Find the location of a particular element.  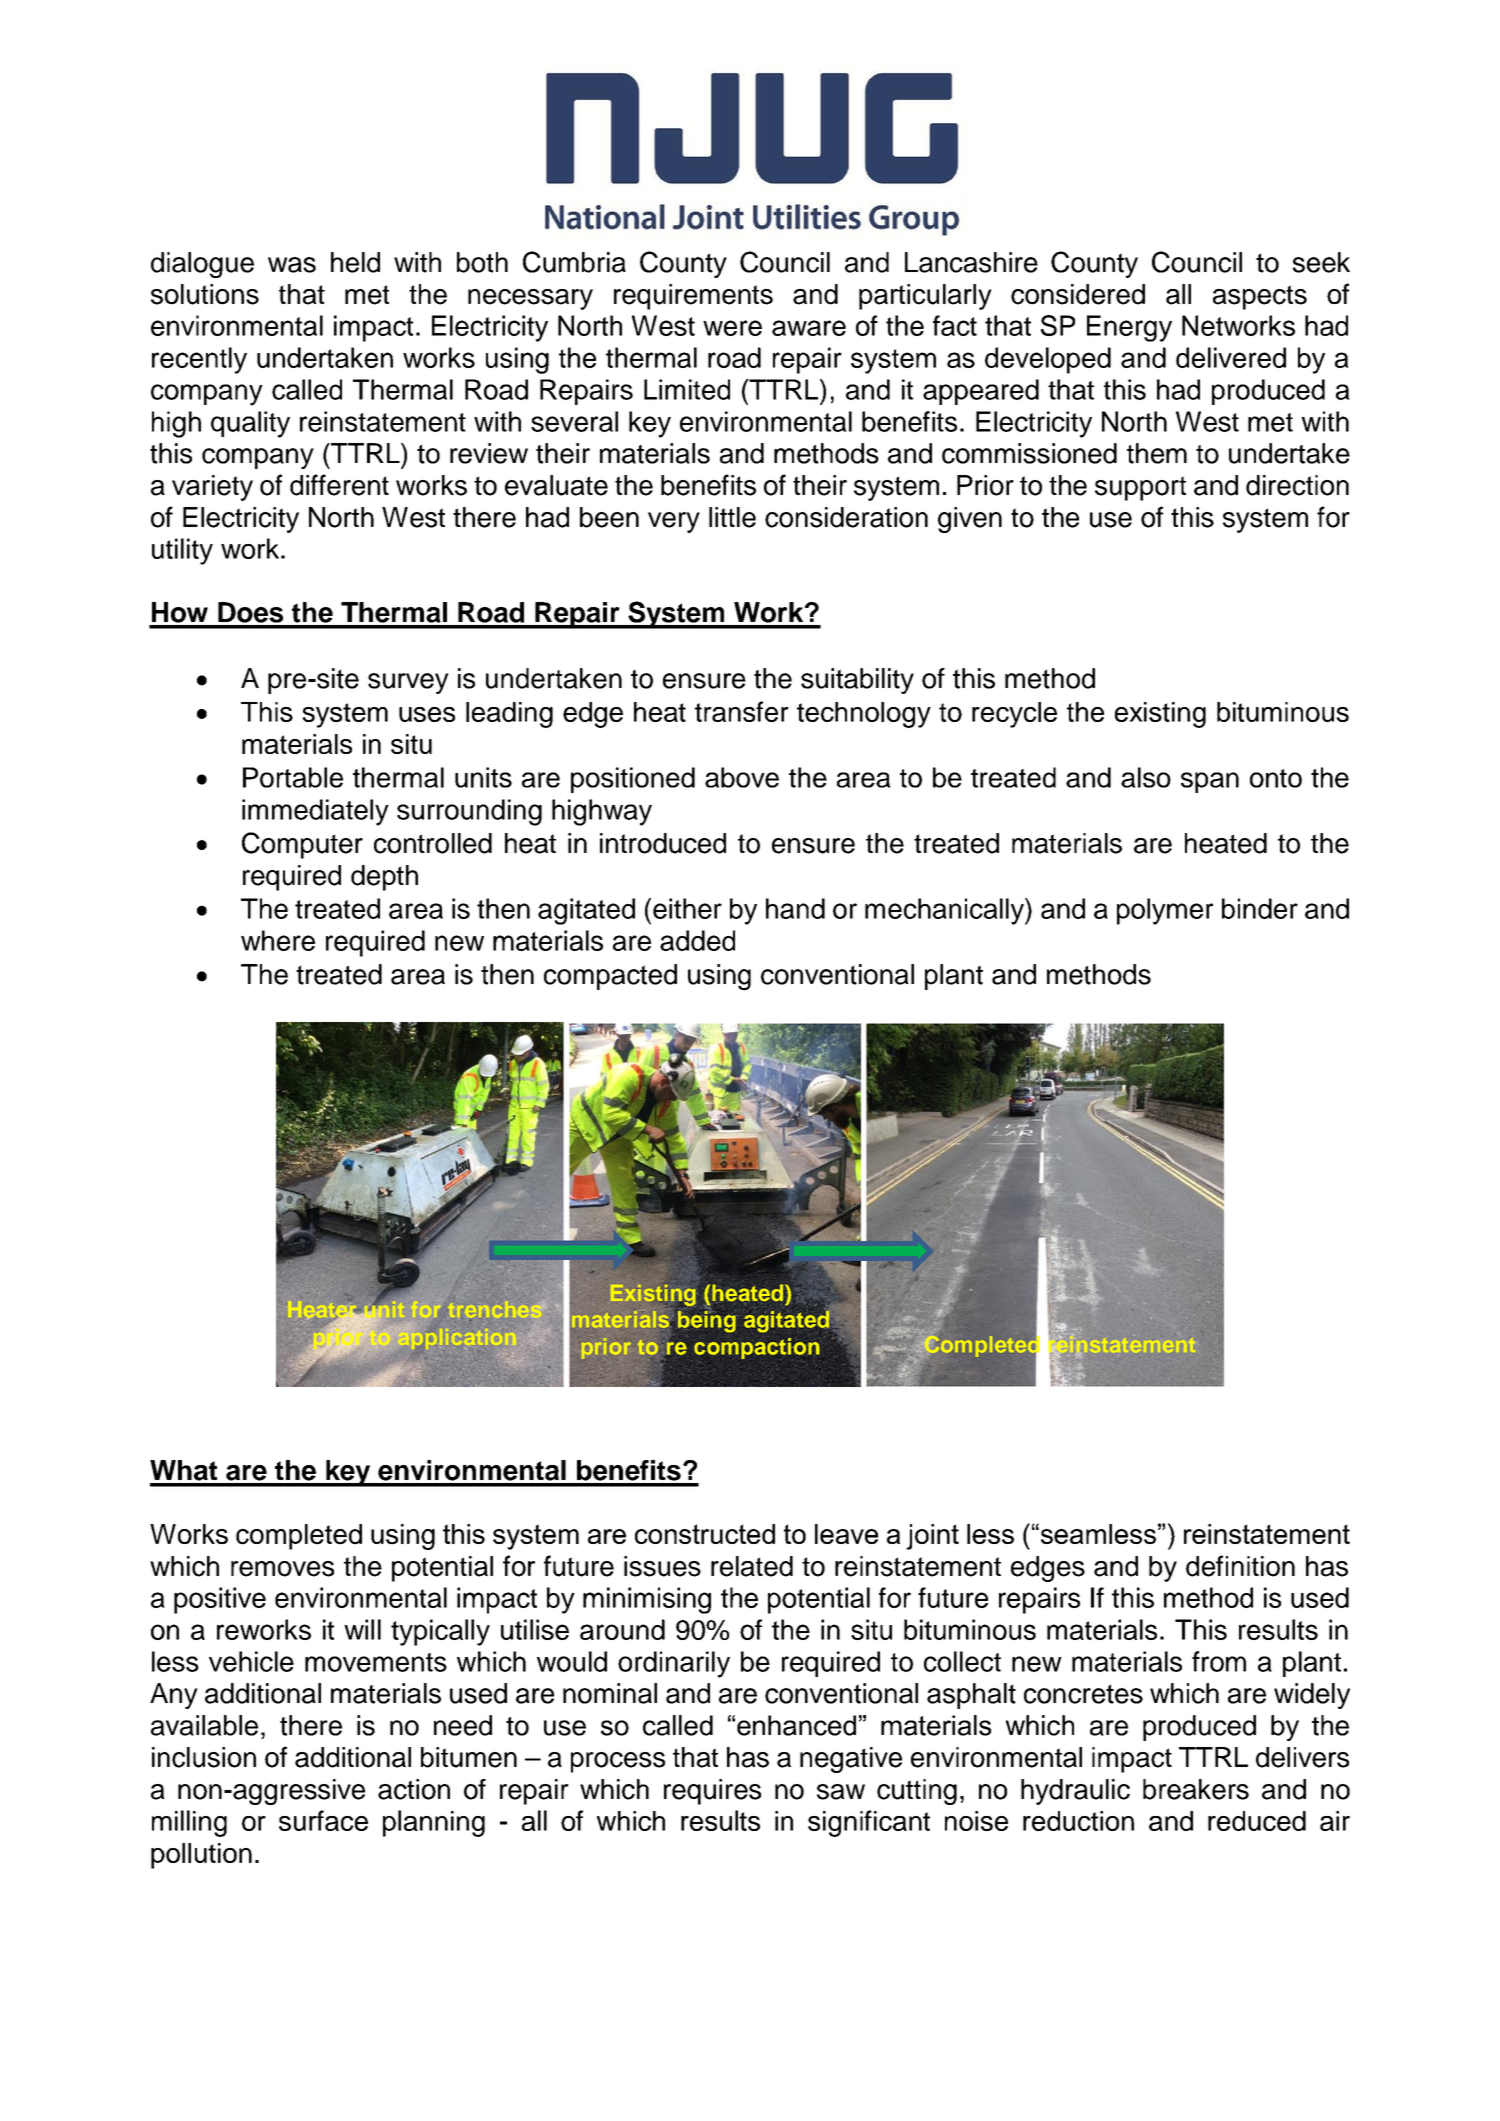

added is located at coordinates (697, 940).
